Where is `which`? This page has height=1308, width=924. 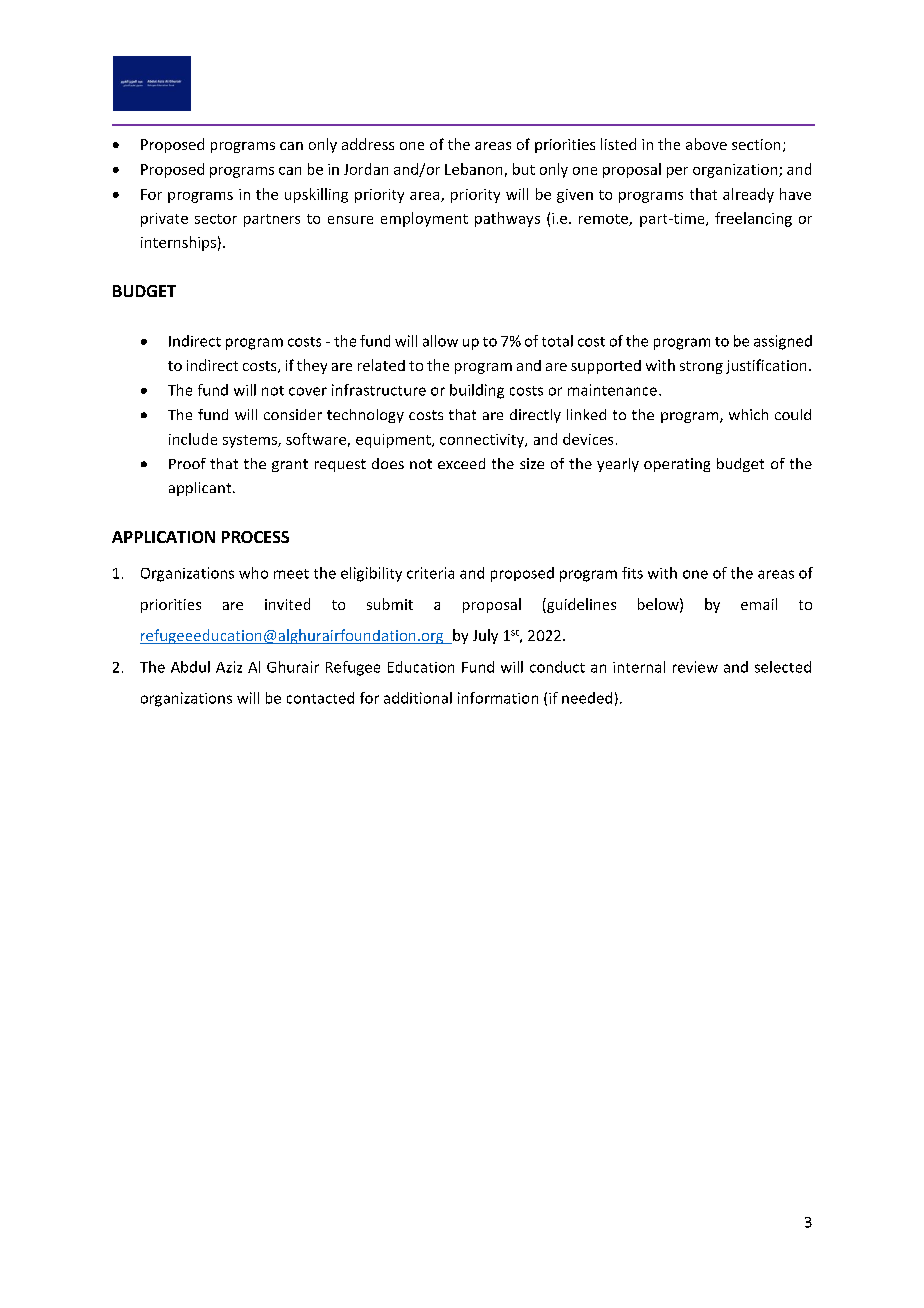
which is located at coordinates (748, 414).
